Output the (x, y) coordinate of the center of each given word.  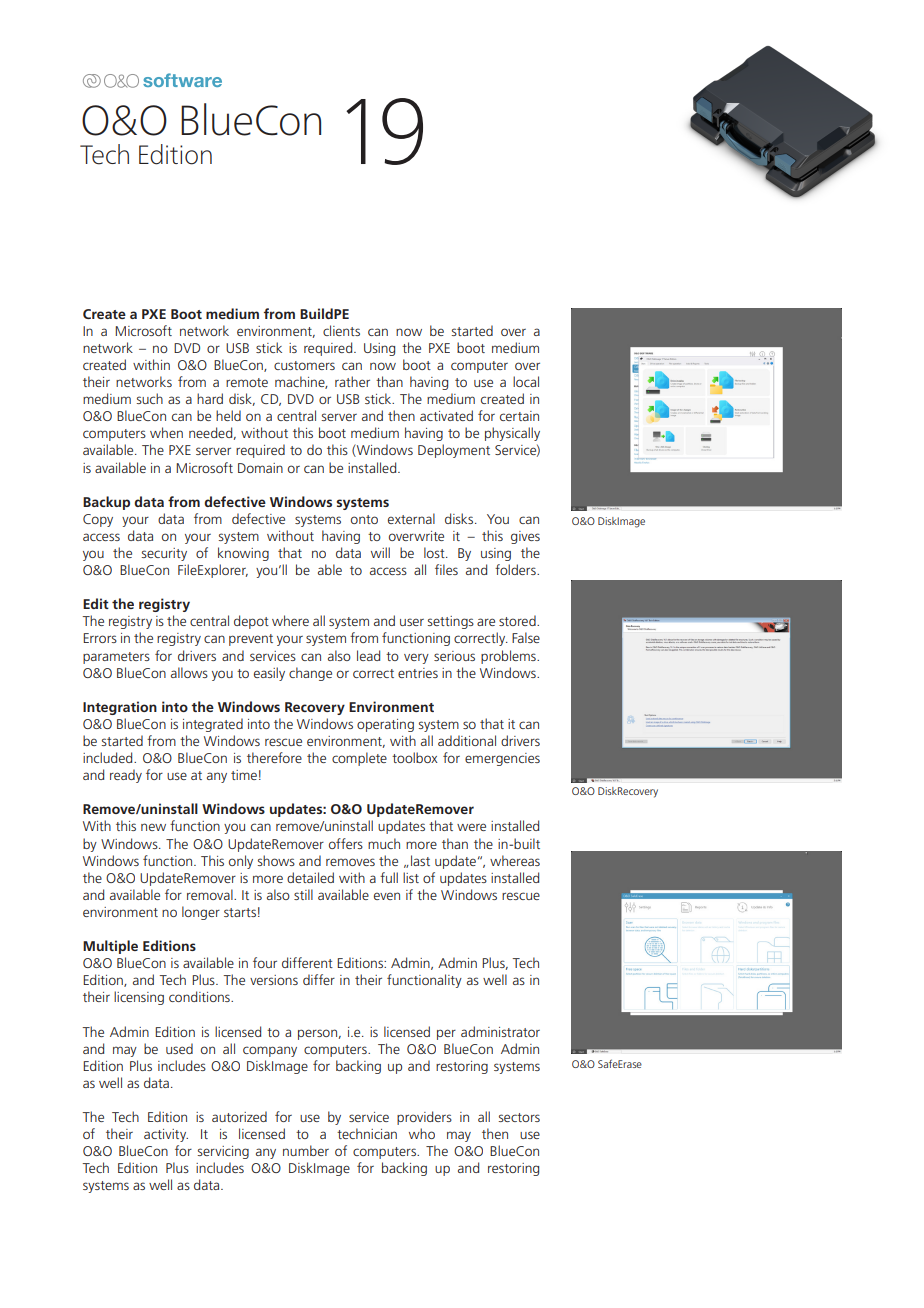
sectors (519, 1117)
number (306, 1150)
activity (166, 1135)
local (526, 381)
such (150, 398)
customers (304, 365)
